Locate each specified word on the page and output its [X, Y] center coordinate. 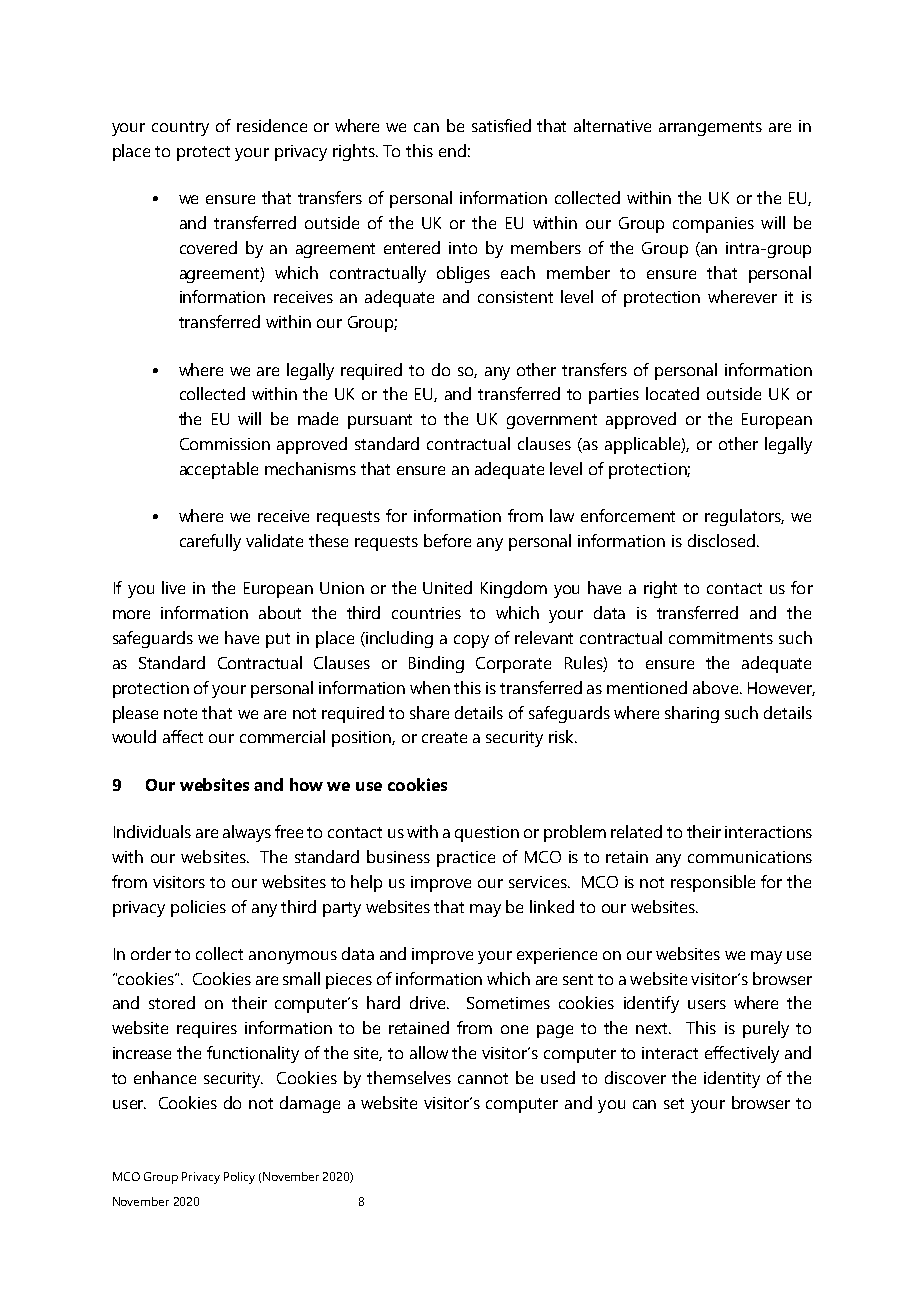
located [672, 393]
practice [466, 859]
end [452, 150]
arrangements [710, 128]
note [180, 713]
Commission [225, 444]
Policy [239, 1178]
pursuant [380, 421]
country [180, 128]
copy [471, 641]
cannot [483, 1078]
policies [198, 908]
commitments [721, 638]
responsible [713, 883]
